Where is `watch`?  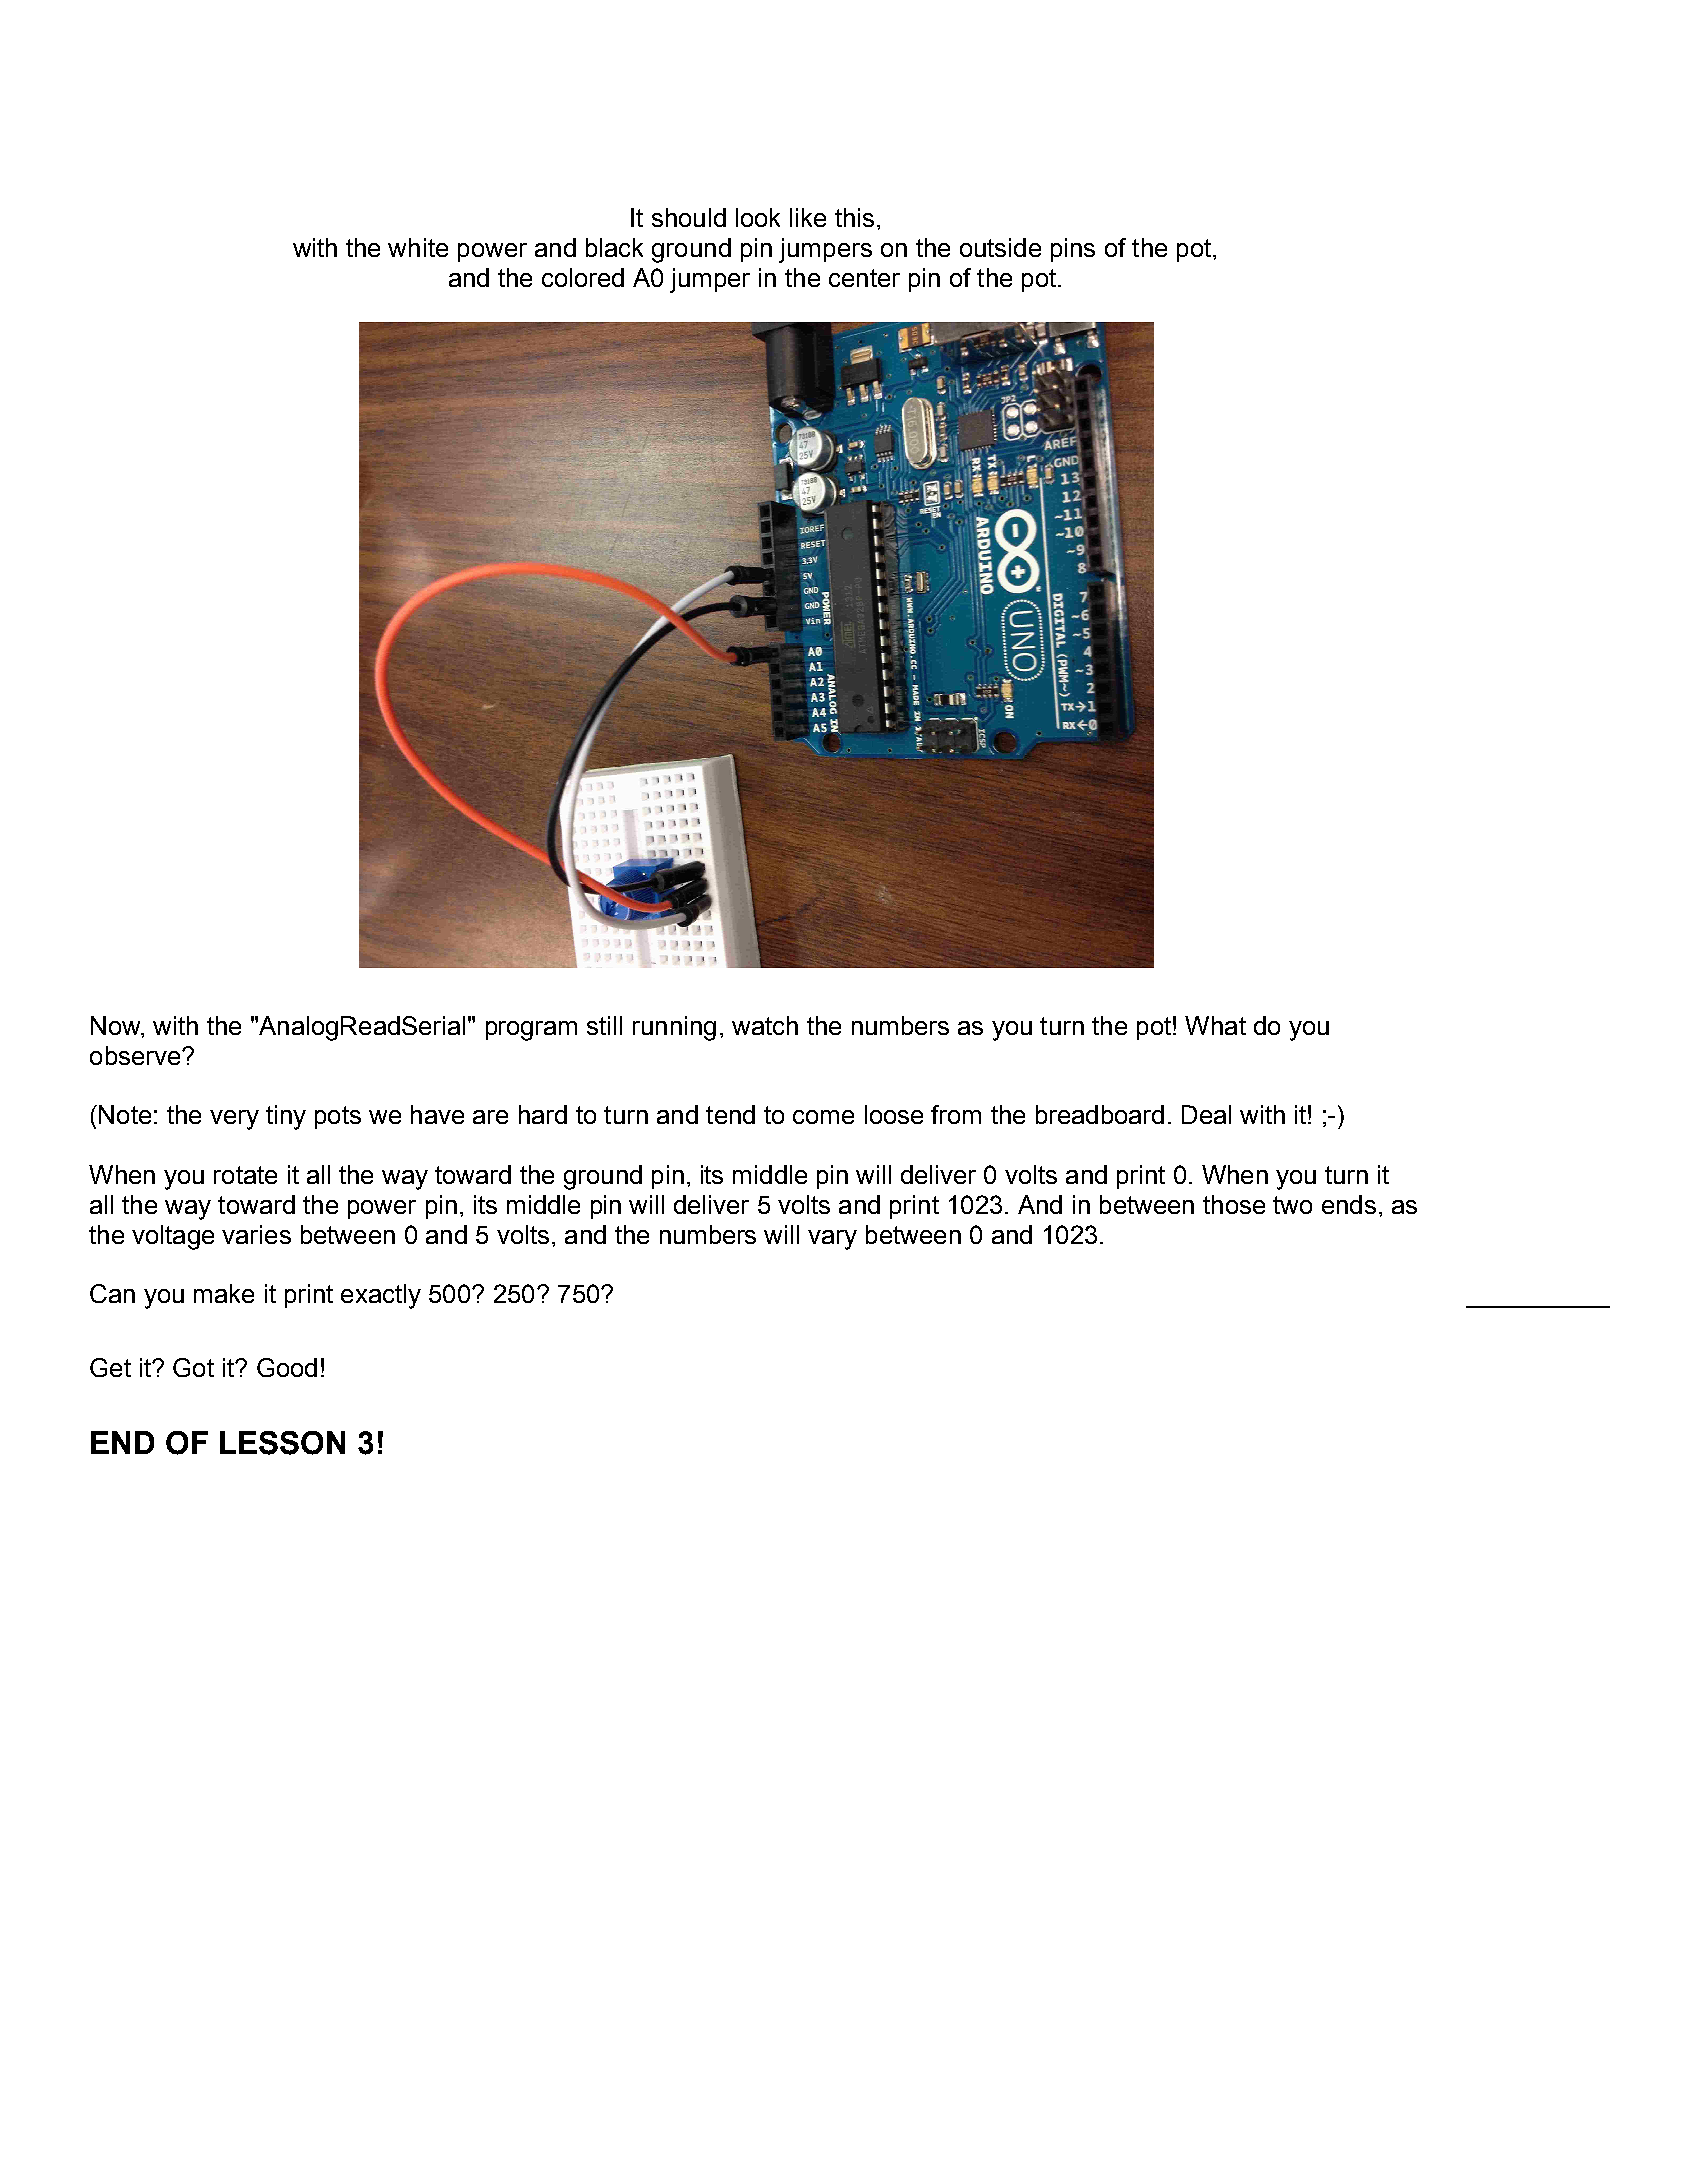 watch is located at coordinates (765, 1025).
